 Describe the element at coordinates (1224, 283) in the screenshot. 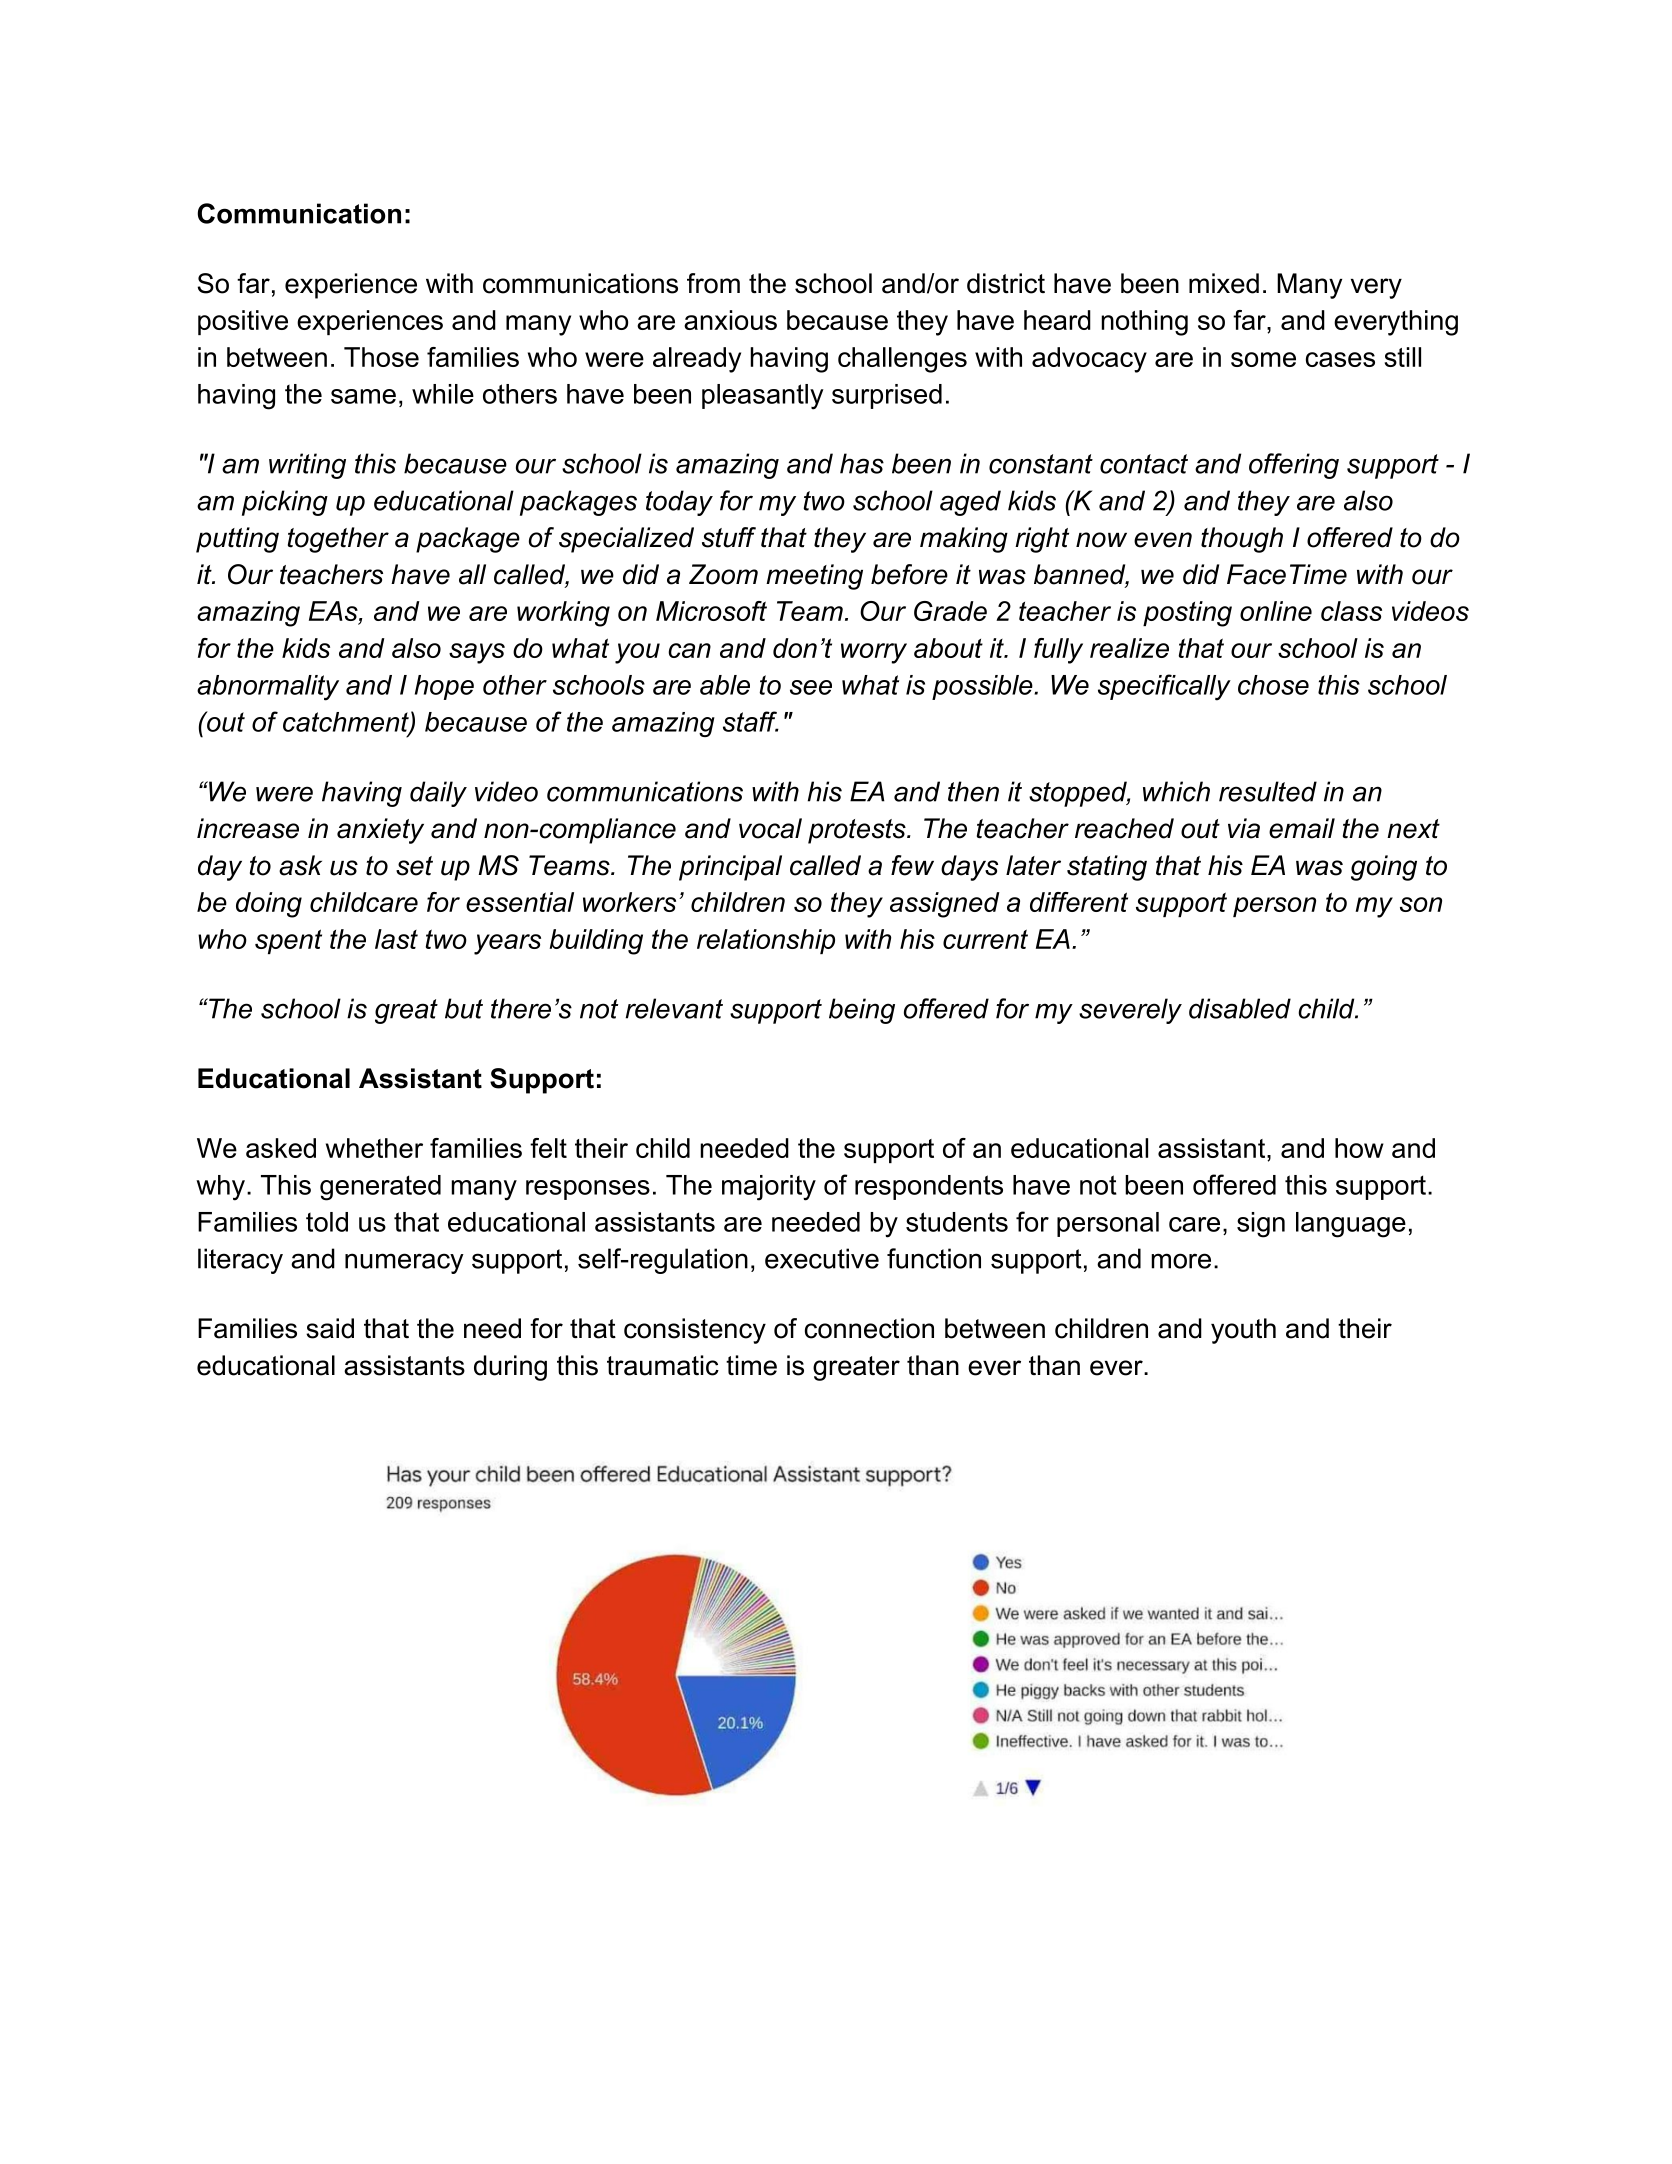

I see `mixed` at that location.
